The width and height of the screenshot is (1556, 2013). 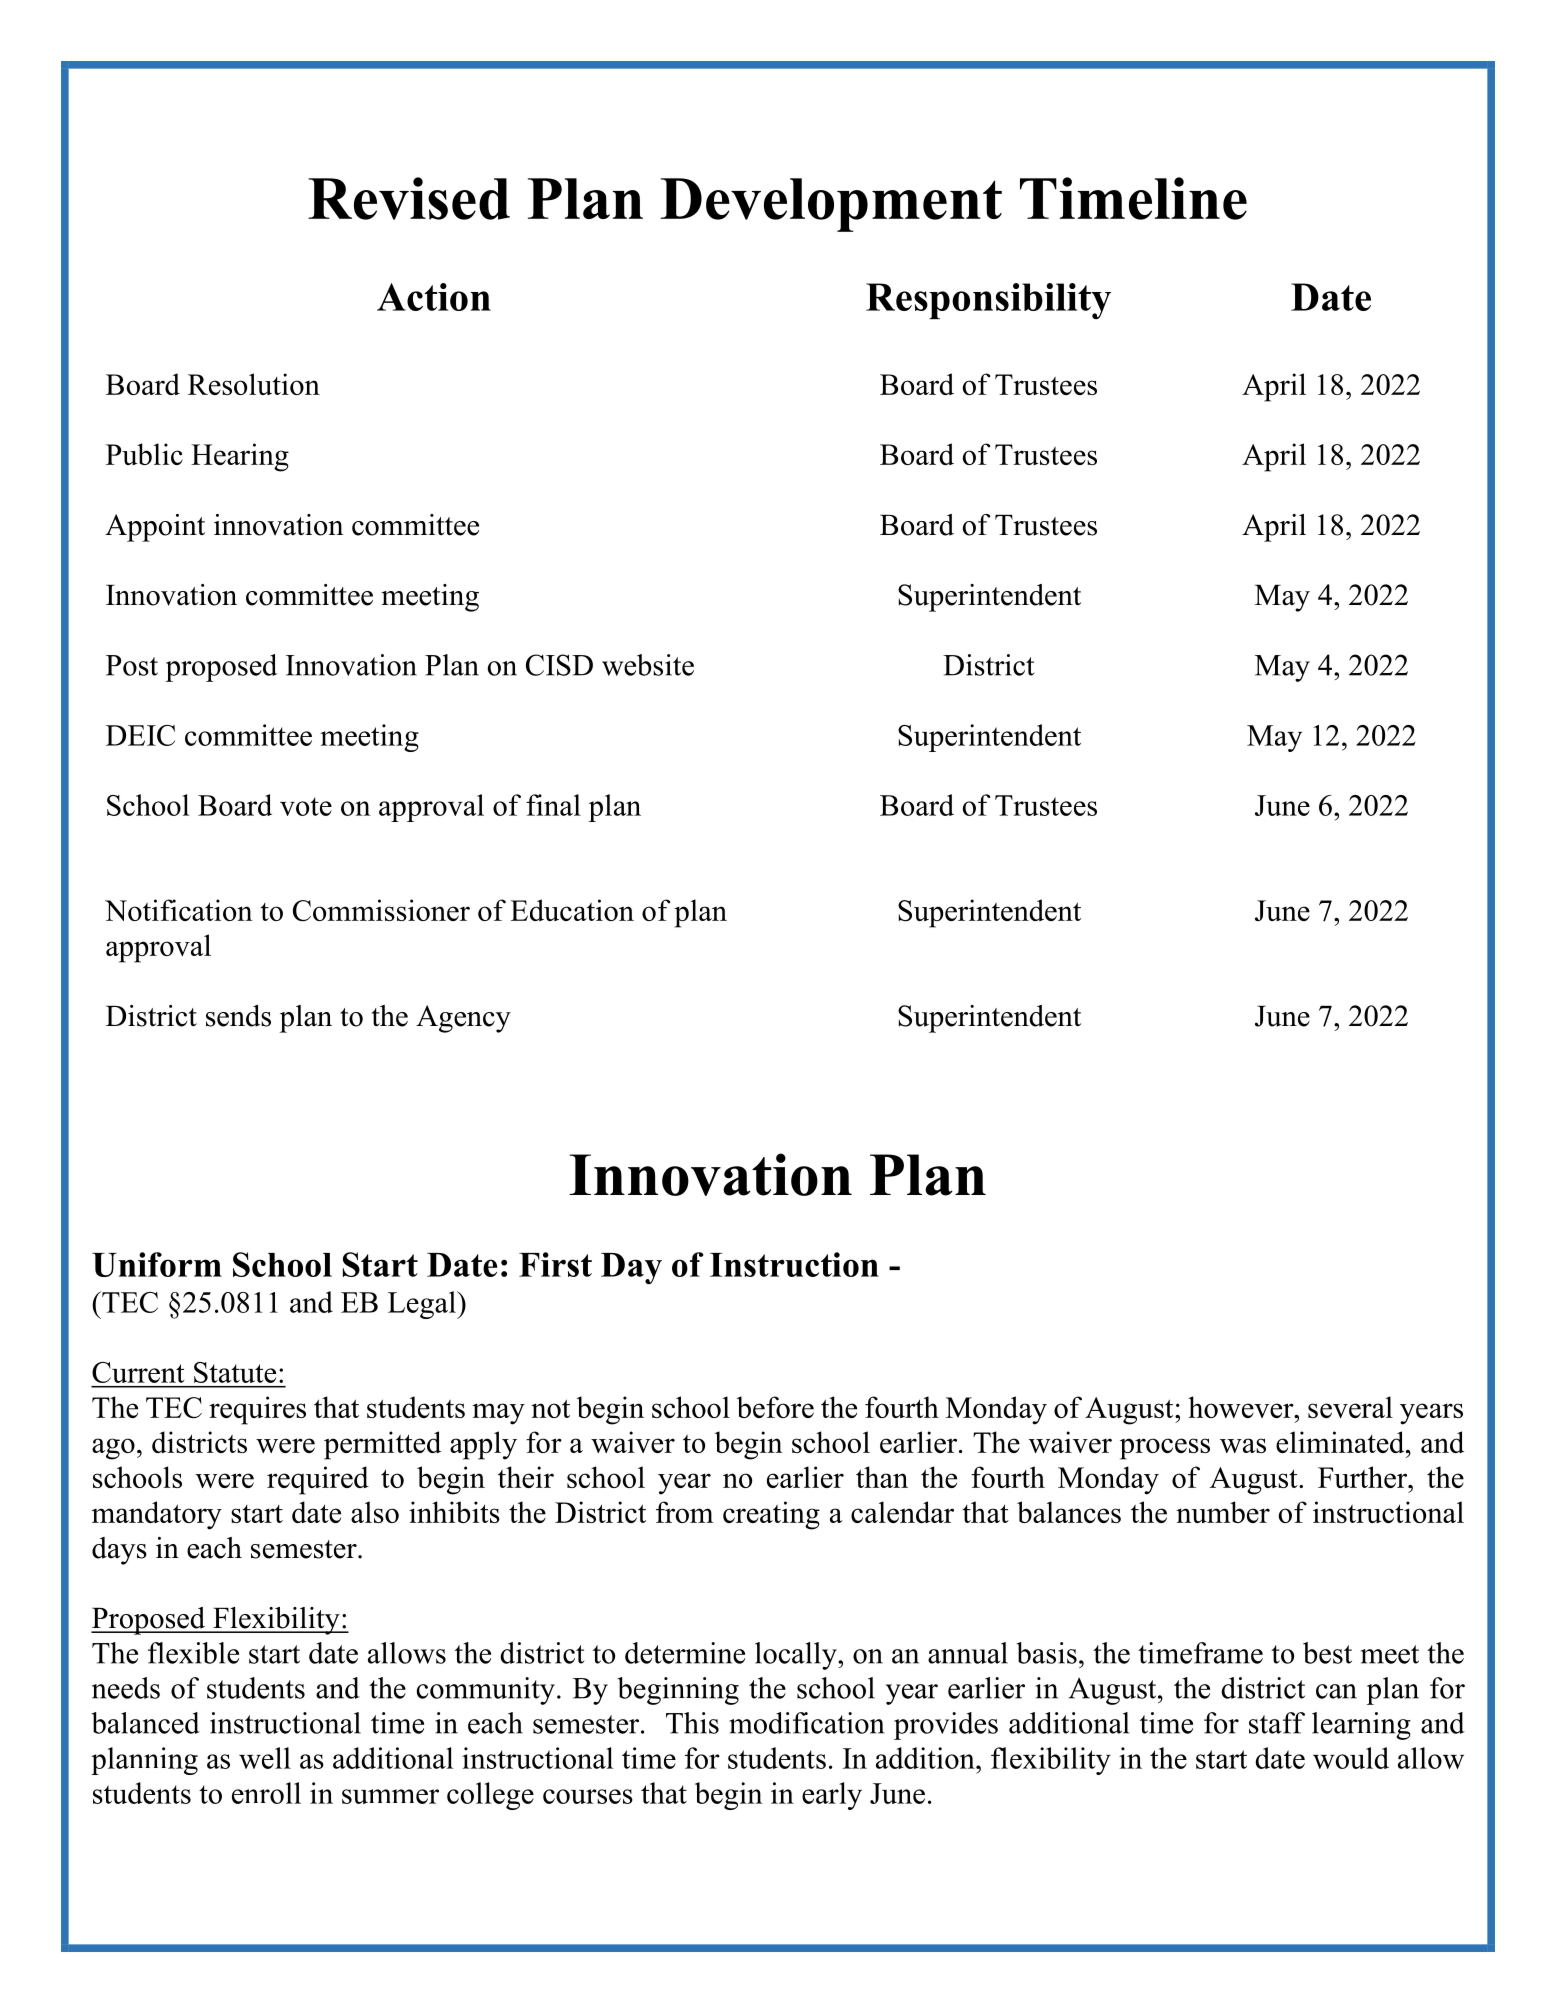 What do you see at coordinates (235, 1372) in the screenshot?
I see `Statute` at bounding box center [235, 1372].
